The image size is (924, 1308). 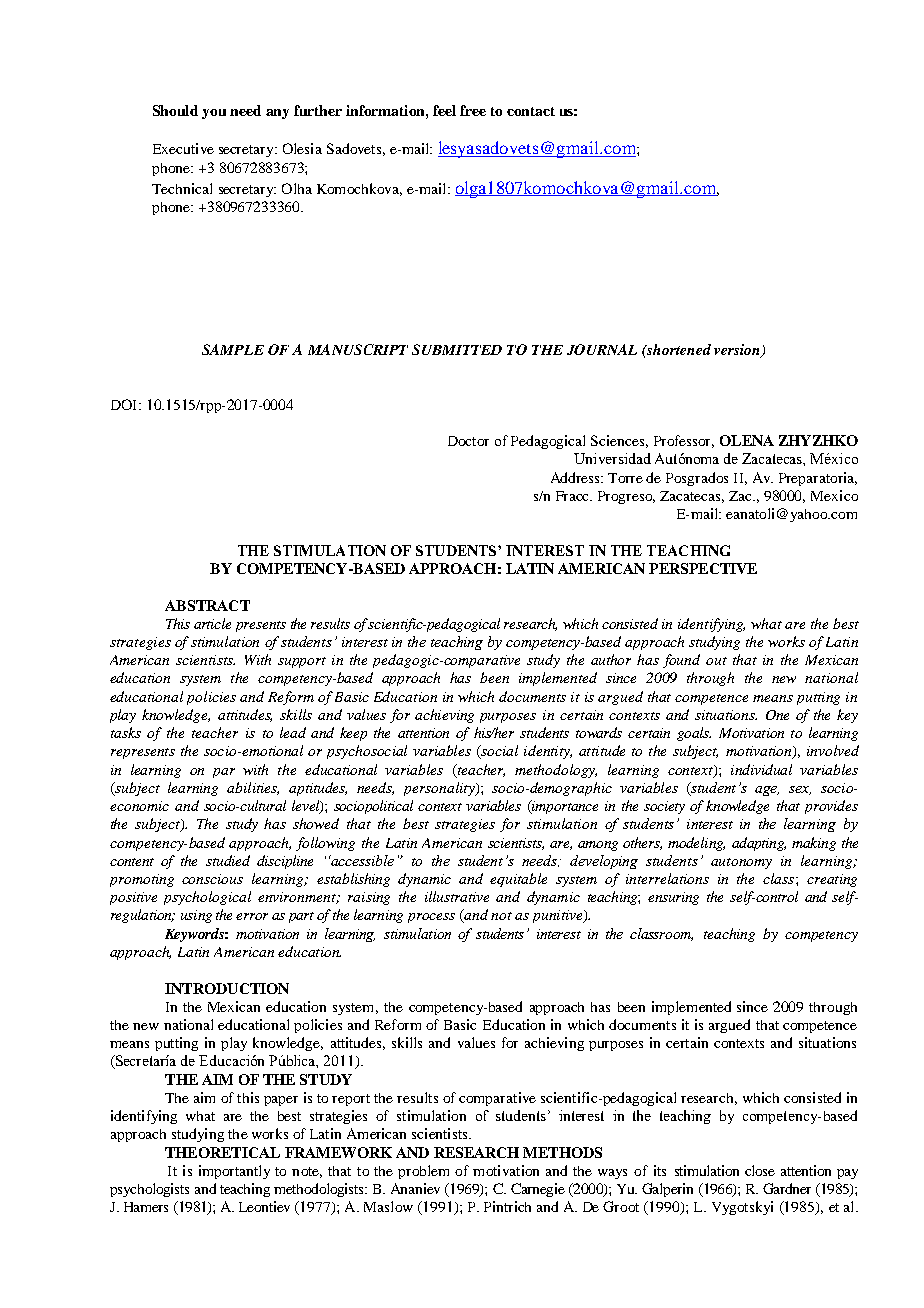 I want to click on Executive, so click(x=183, y=148).
